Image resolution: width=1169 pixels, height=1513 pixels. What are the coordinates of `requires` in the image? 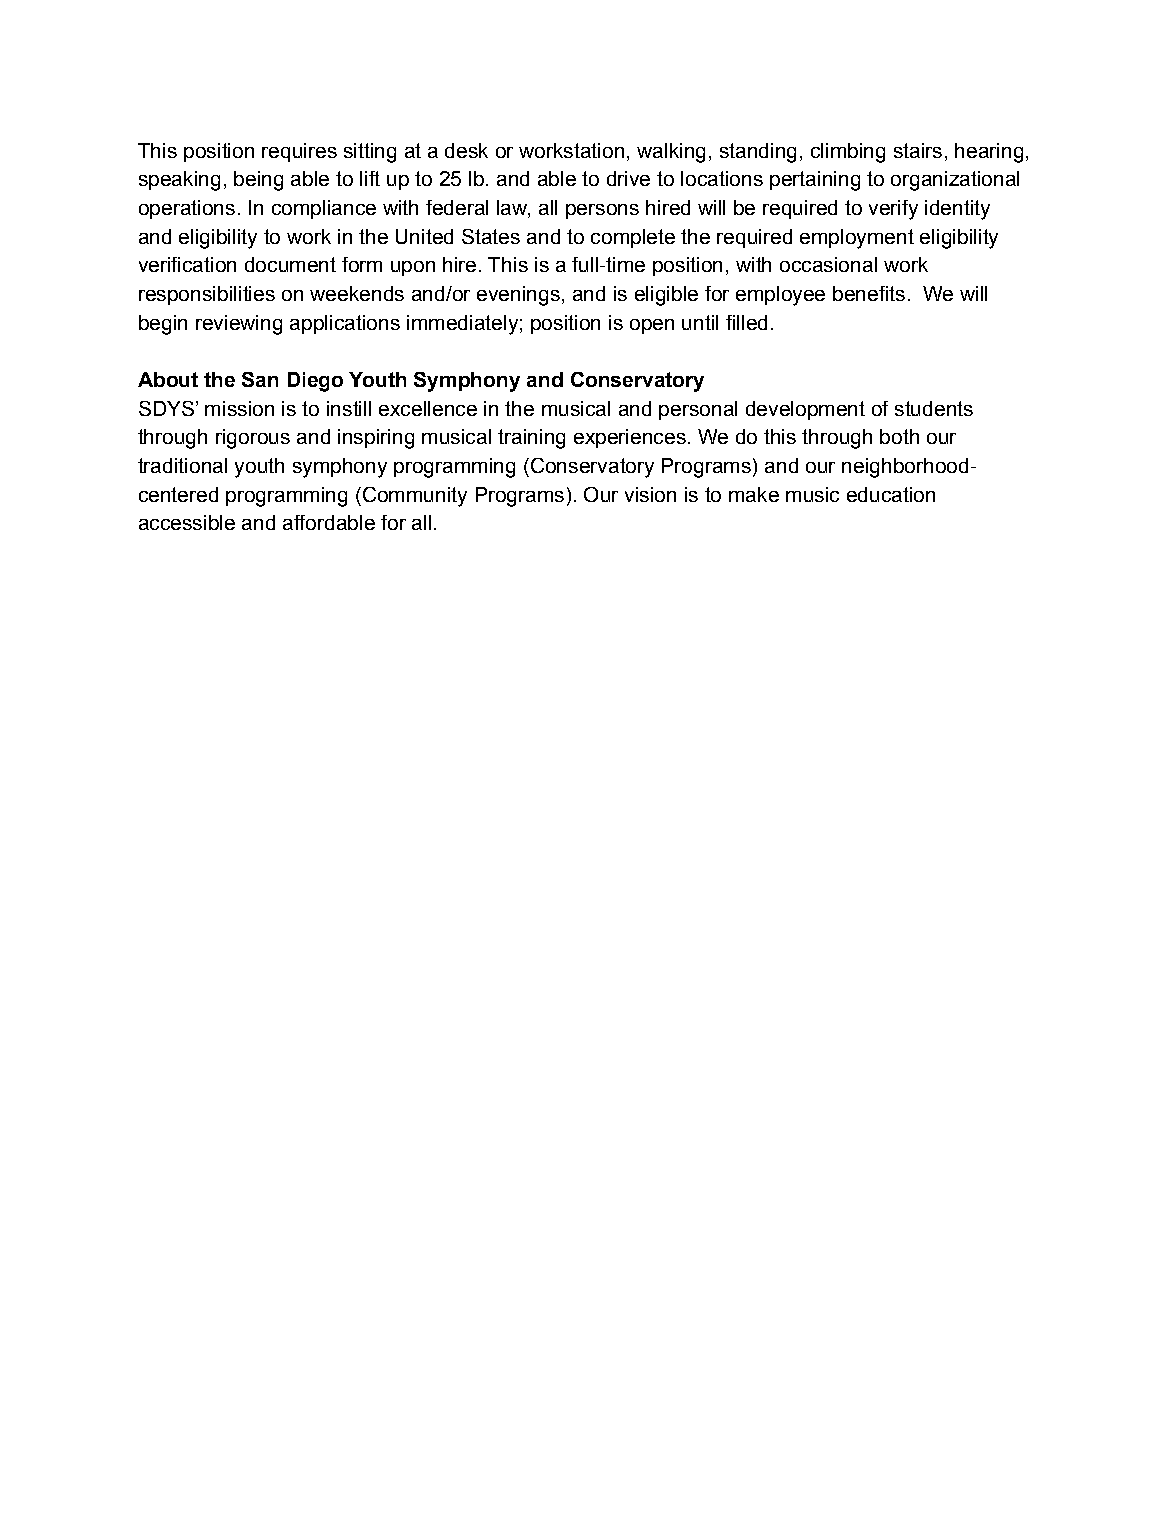 It's located at (299, 152).
